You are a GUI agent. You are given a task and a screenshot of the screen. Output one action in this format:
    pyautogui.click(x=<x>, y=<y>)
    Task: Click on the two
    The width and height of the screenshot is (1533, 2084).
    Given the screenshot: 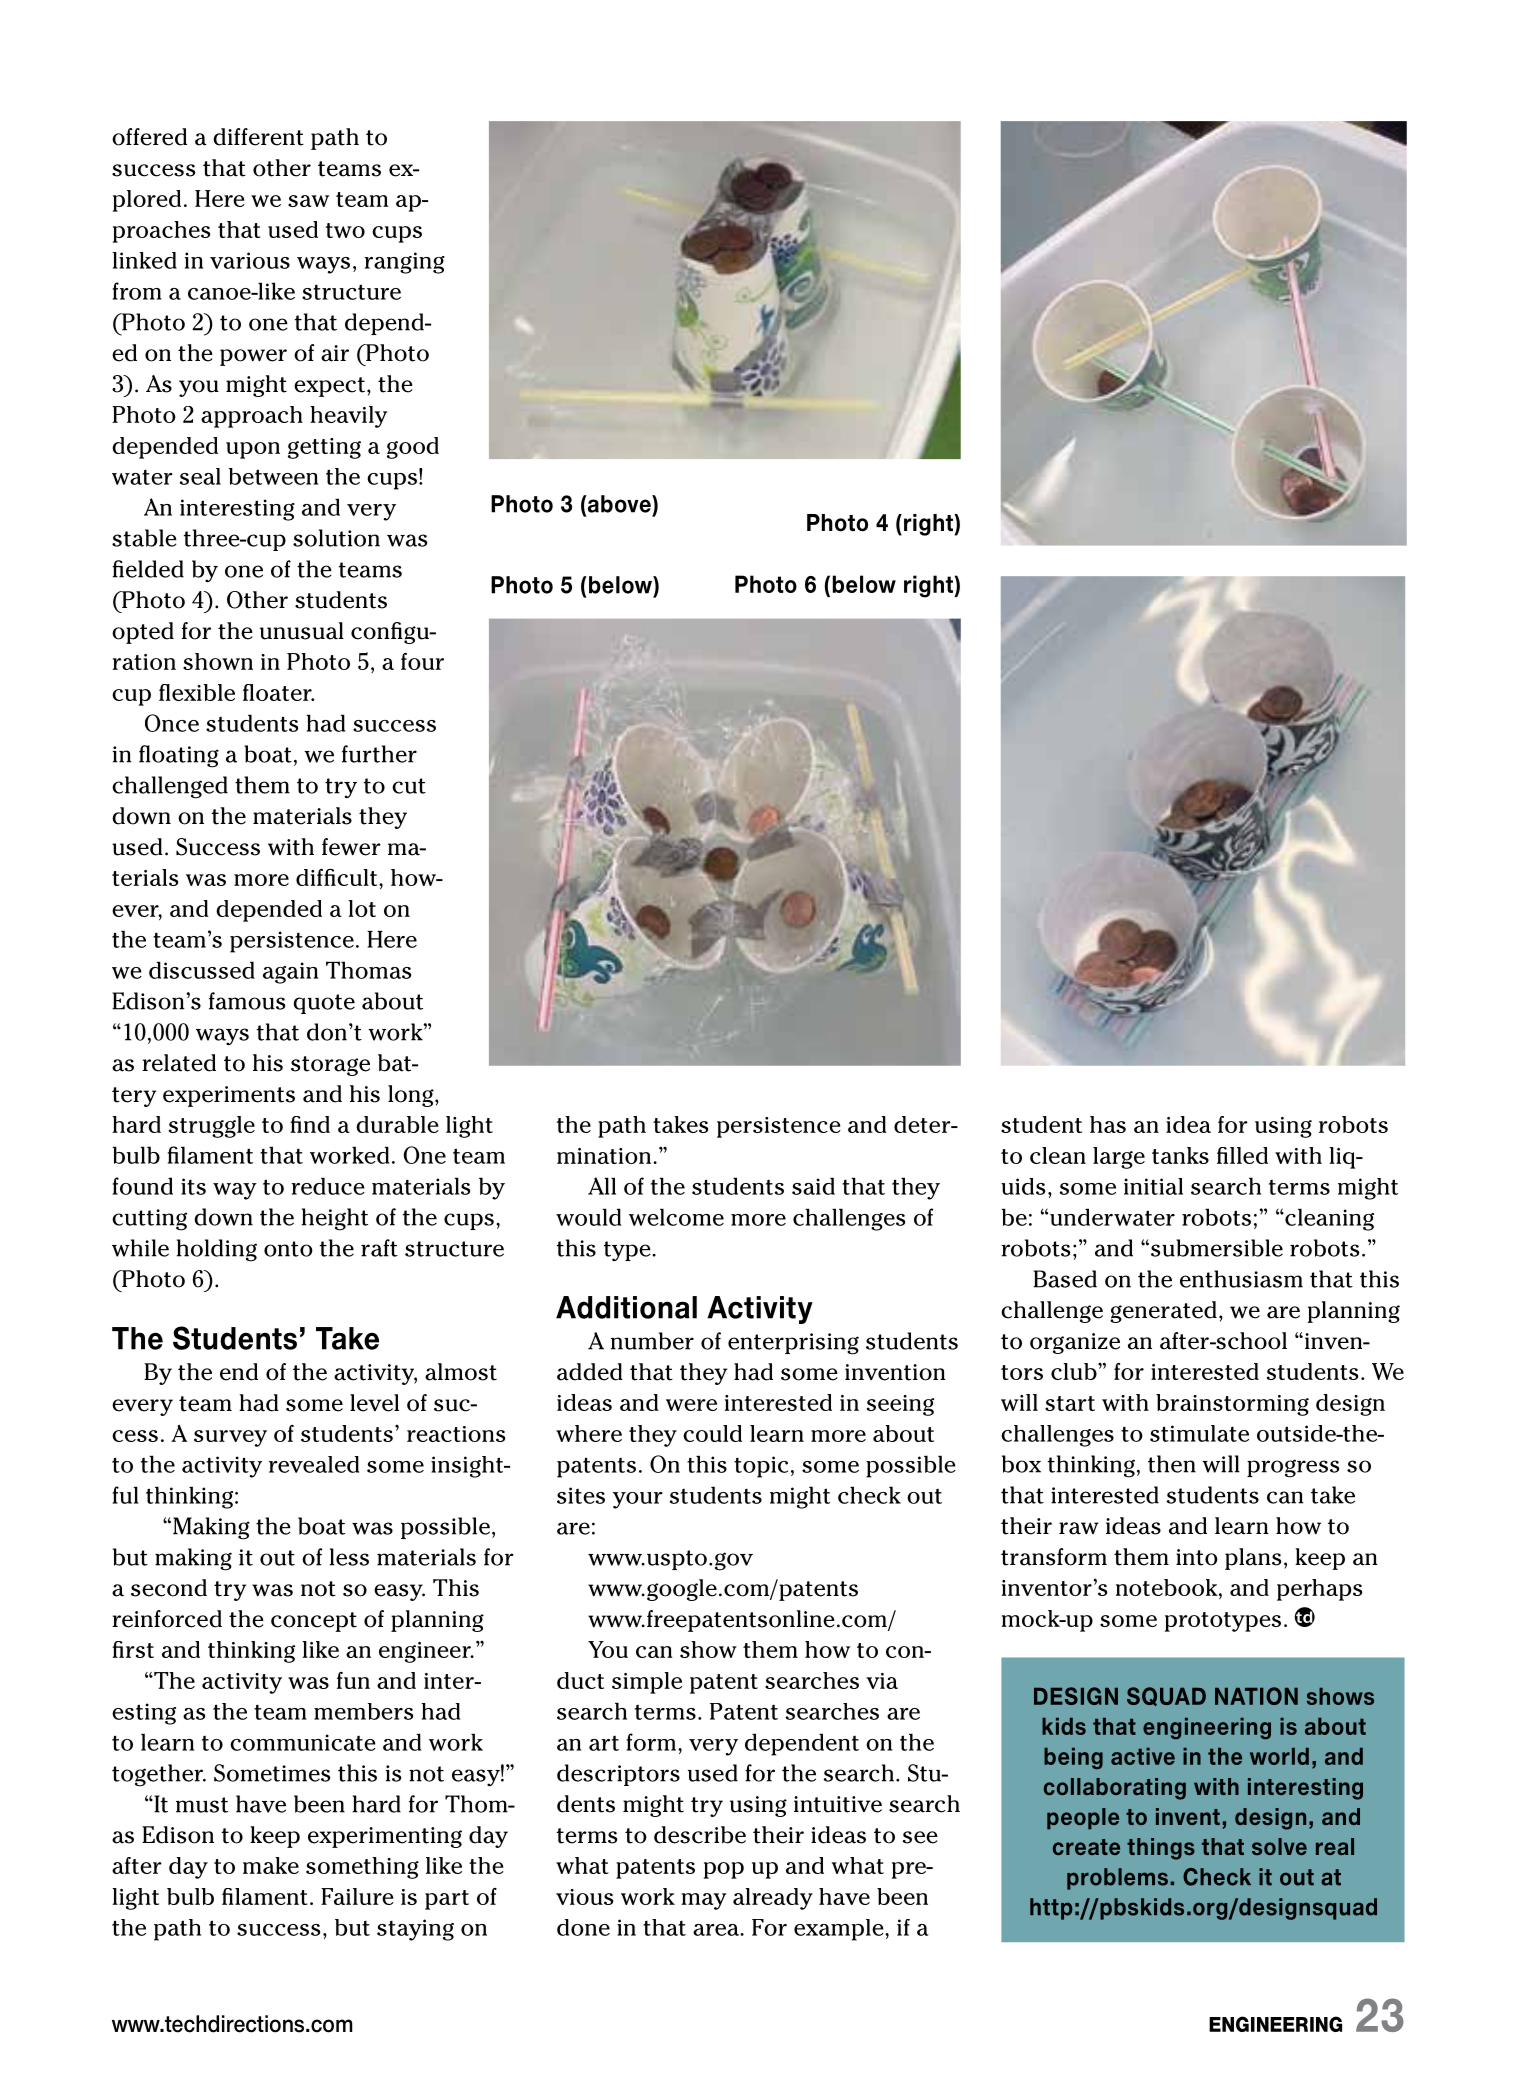 What is the action you would take?
    pyautogui.click(x=345, y=230)
